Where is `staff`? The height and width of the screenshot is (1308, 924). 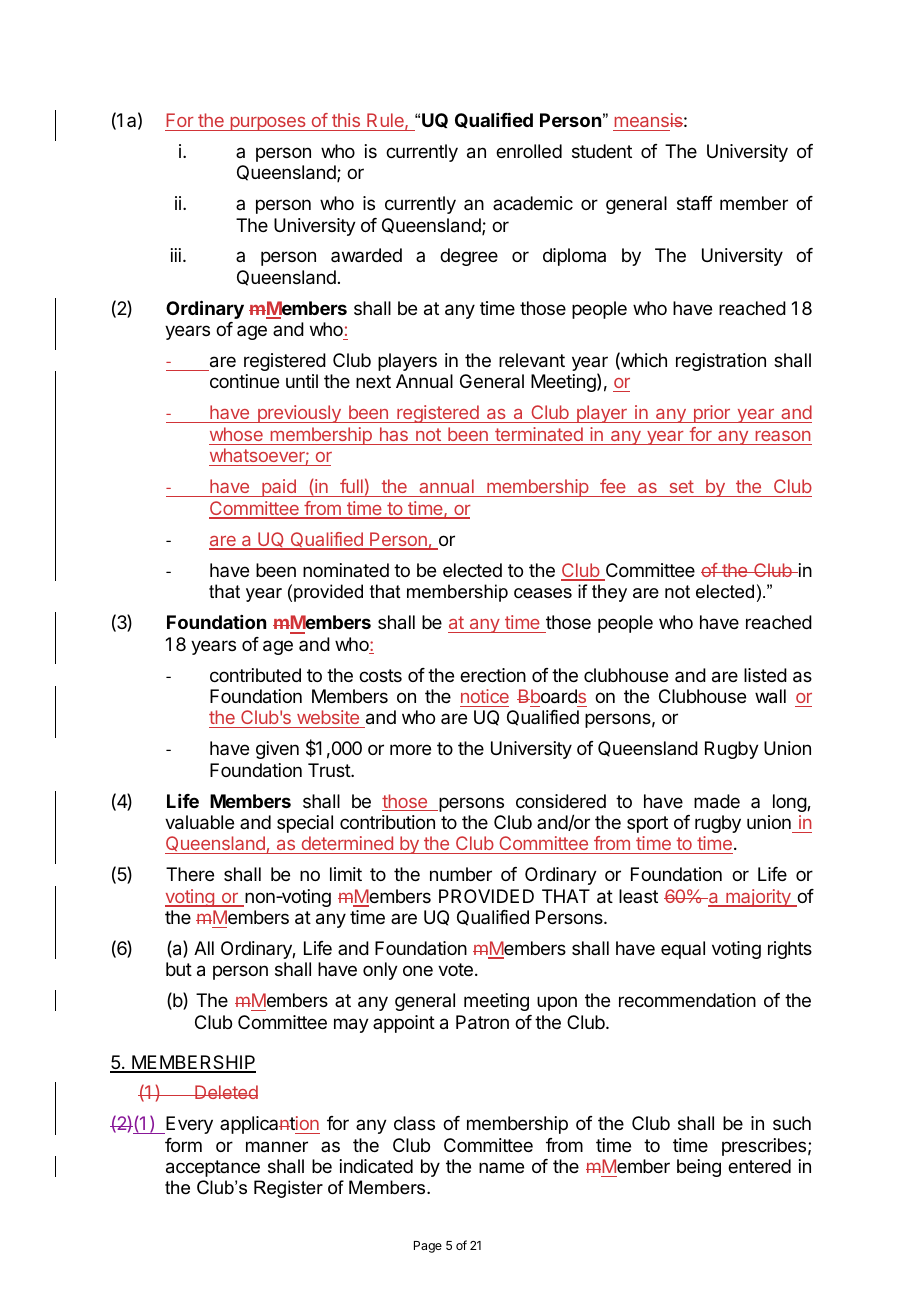
staff is located at coordinates (695, 203).
